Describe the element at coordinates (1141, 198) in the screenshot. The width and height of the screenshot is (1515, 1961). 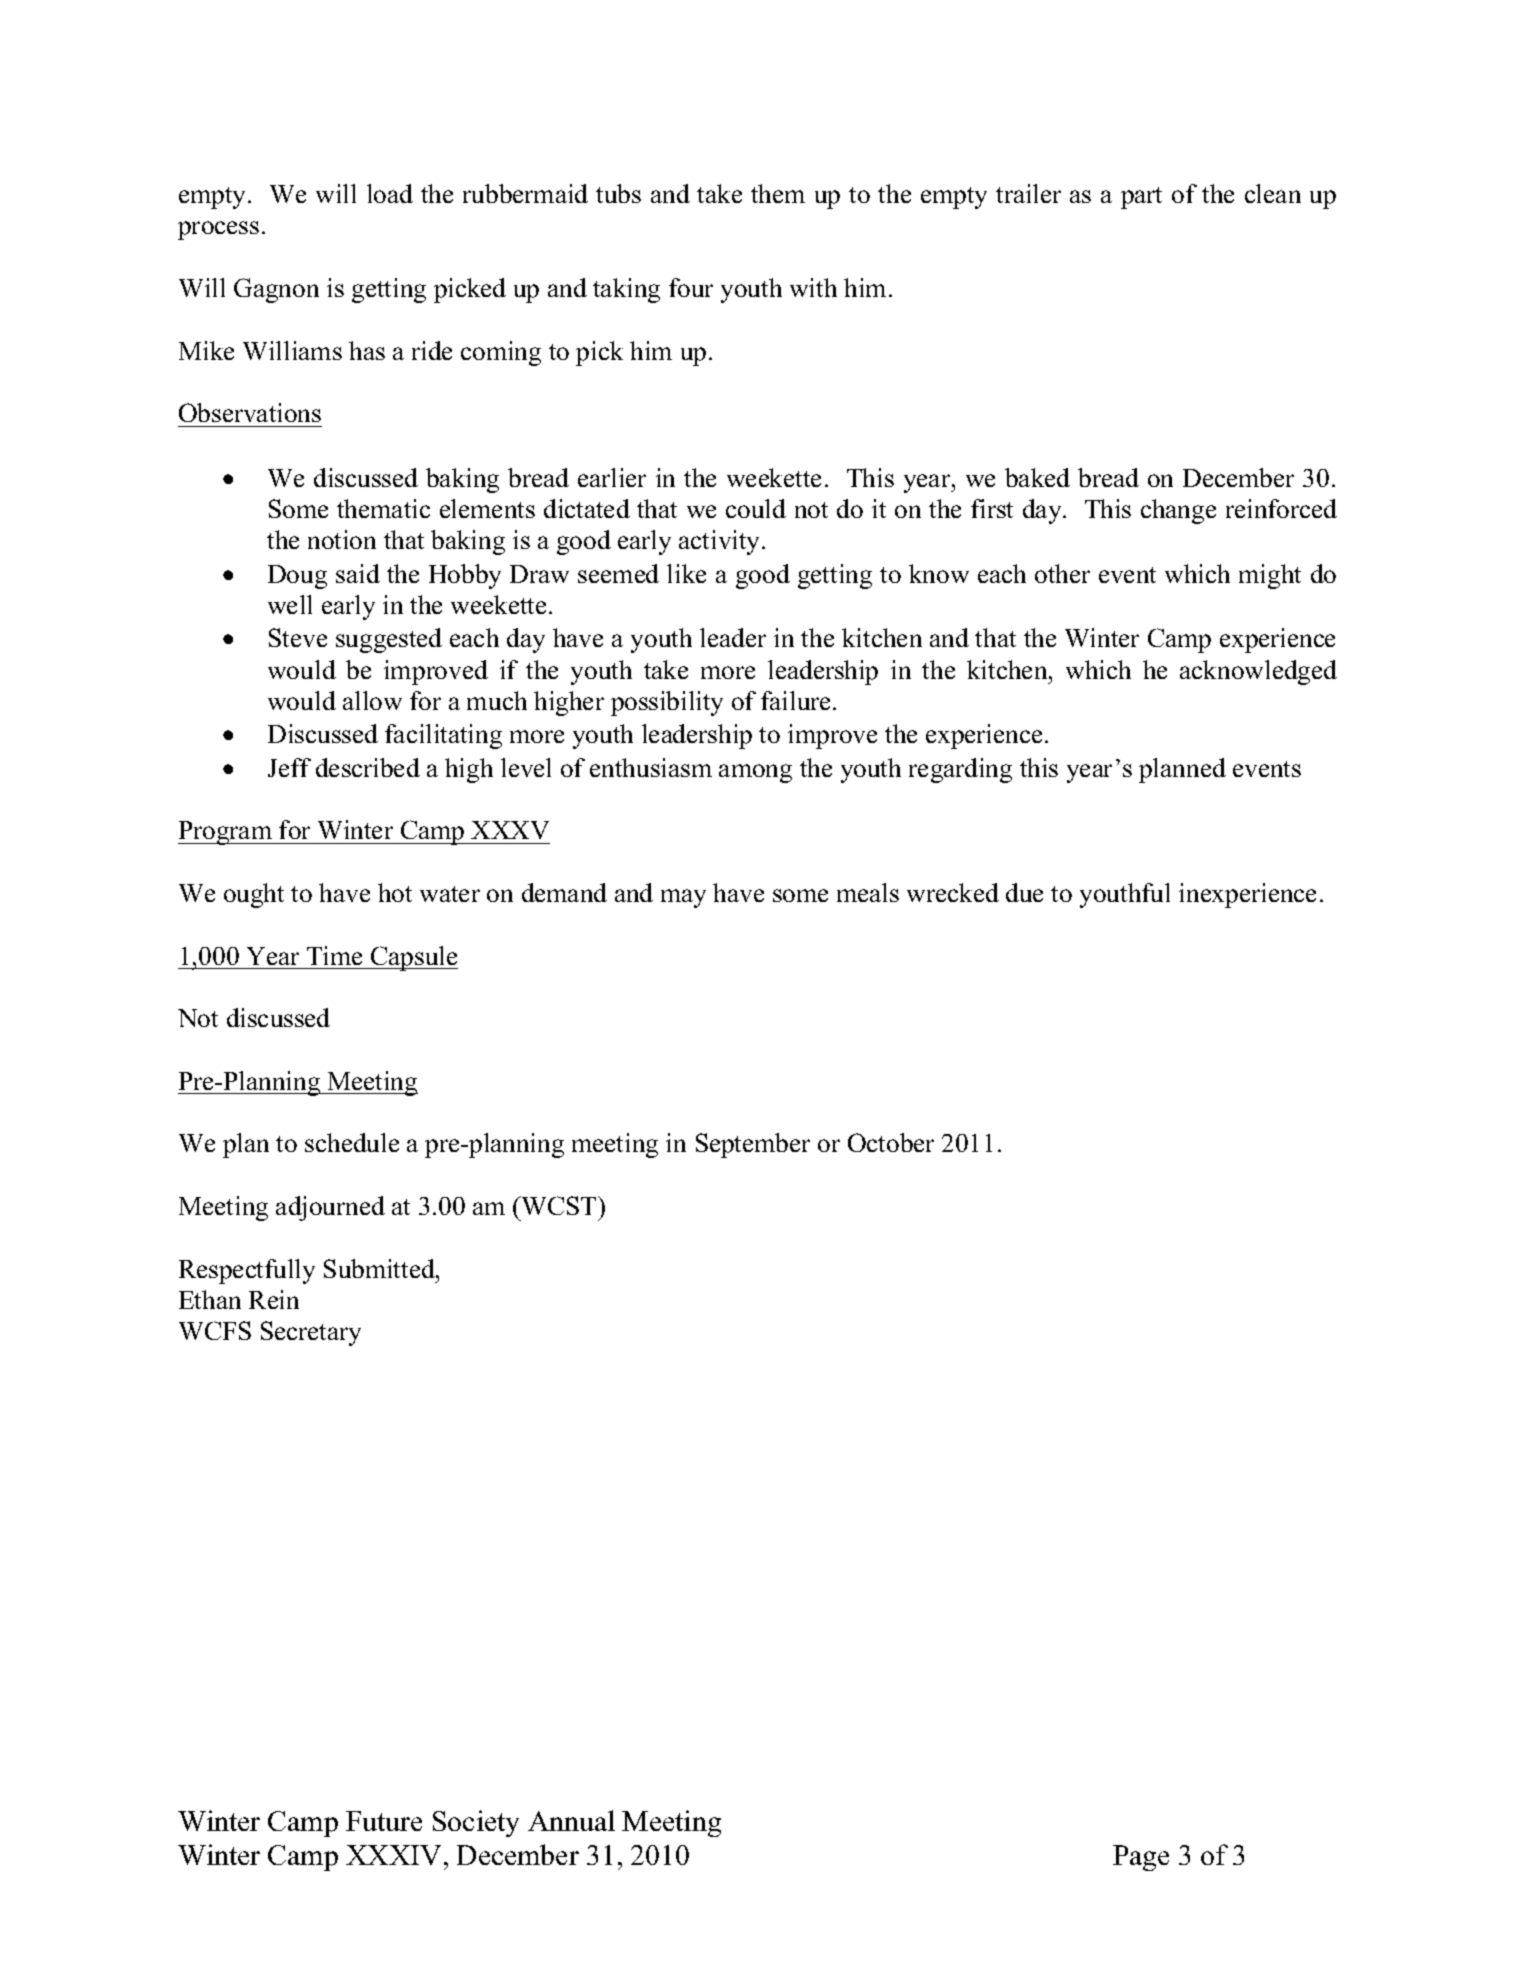
I see `part` at that location.
